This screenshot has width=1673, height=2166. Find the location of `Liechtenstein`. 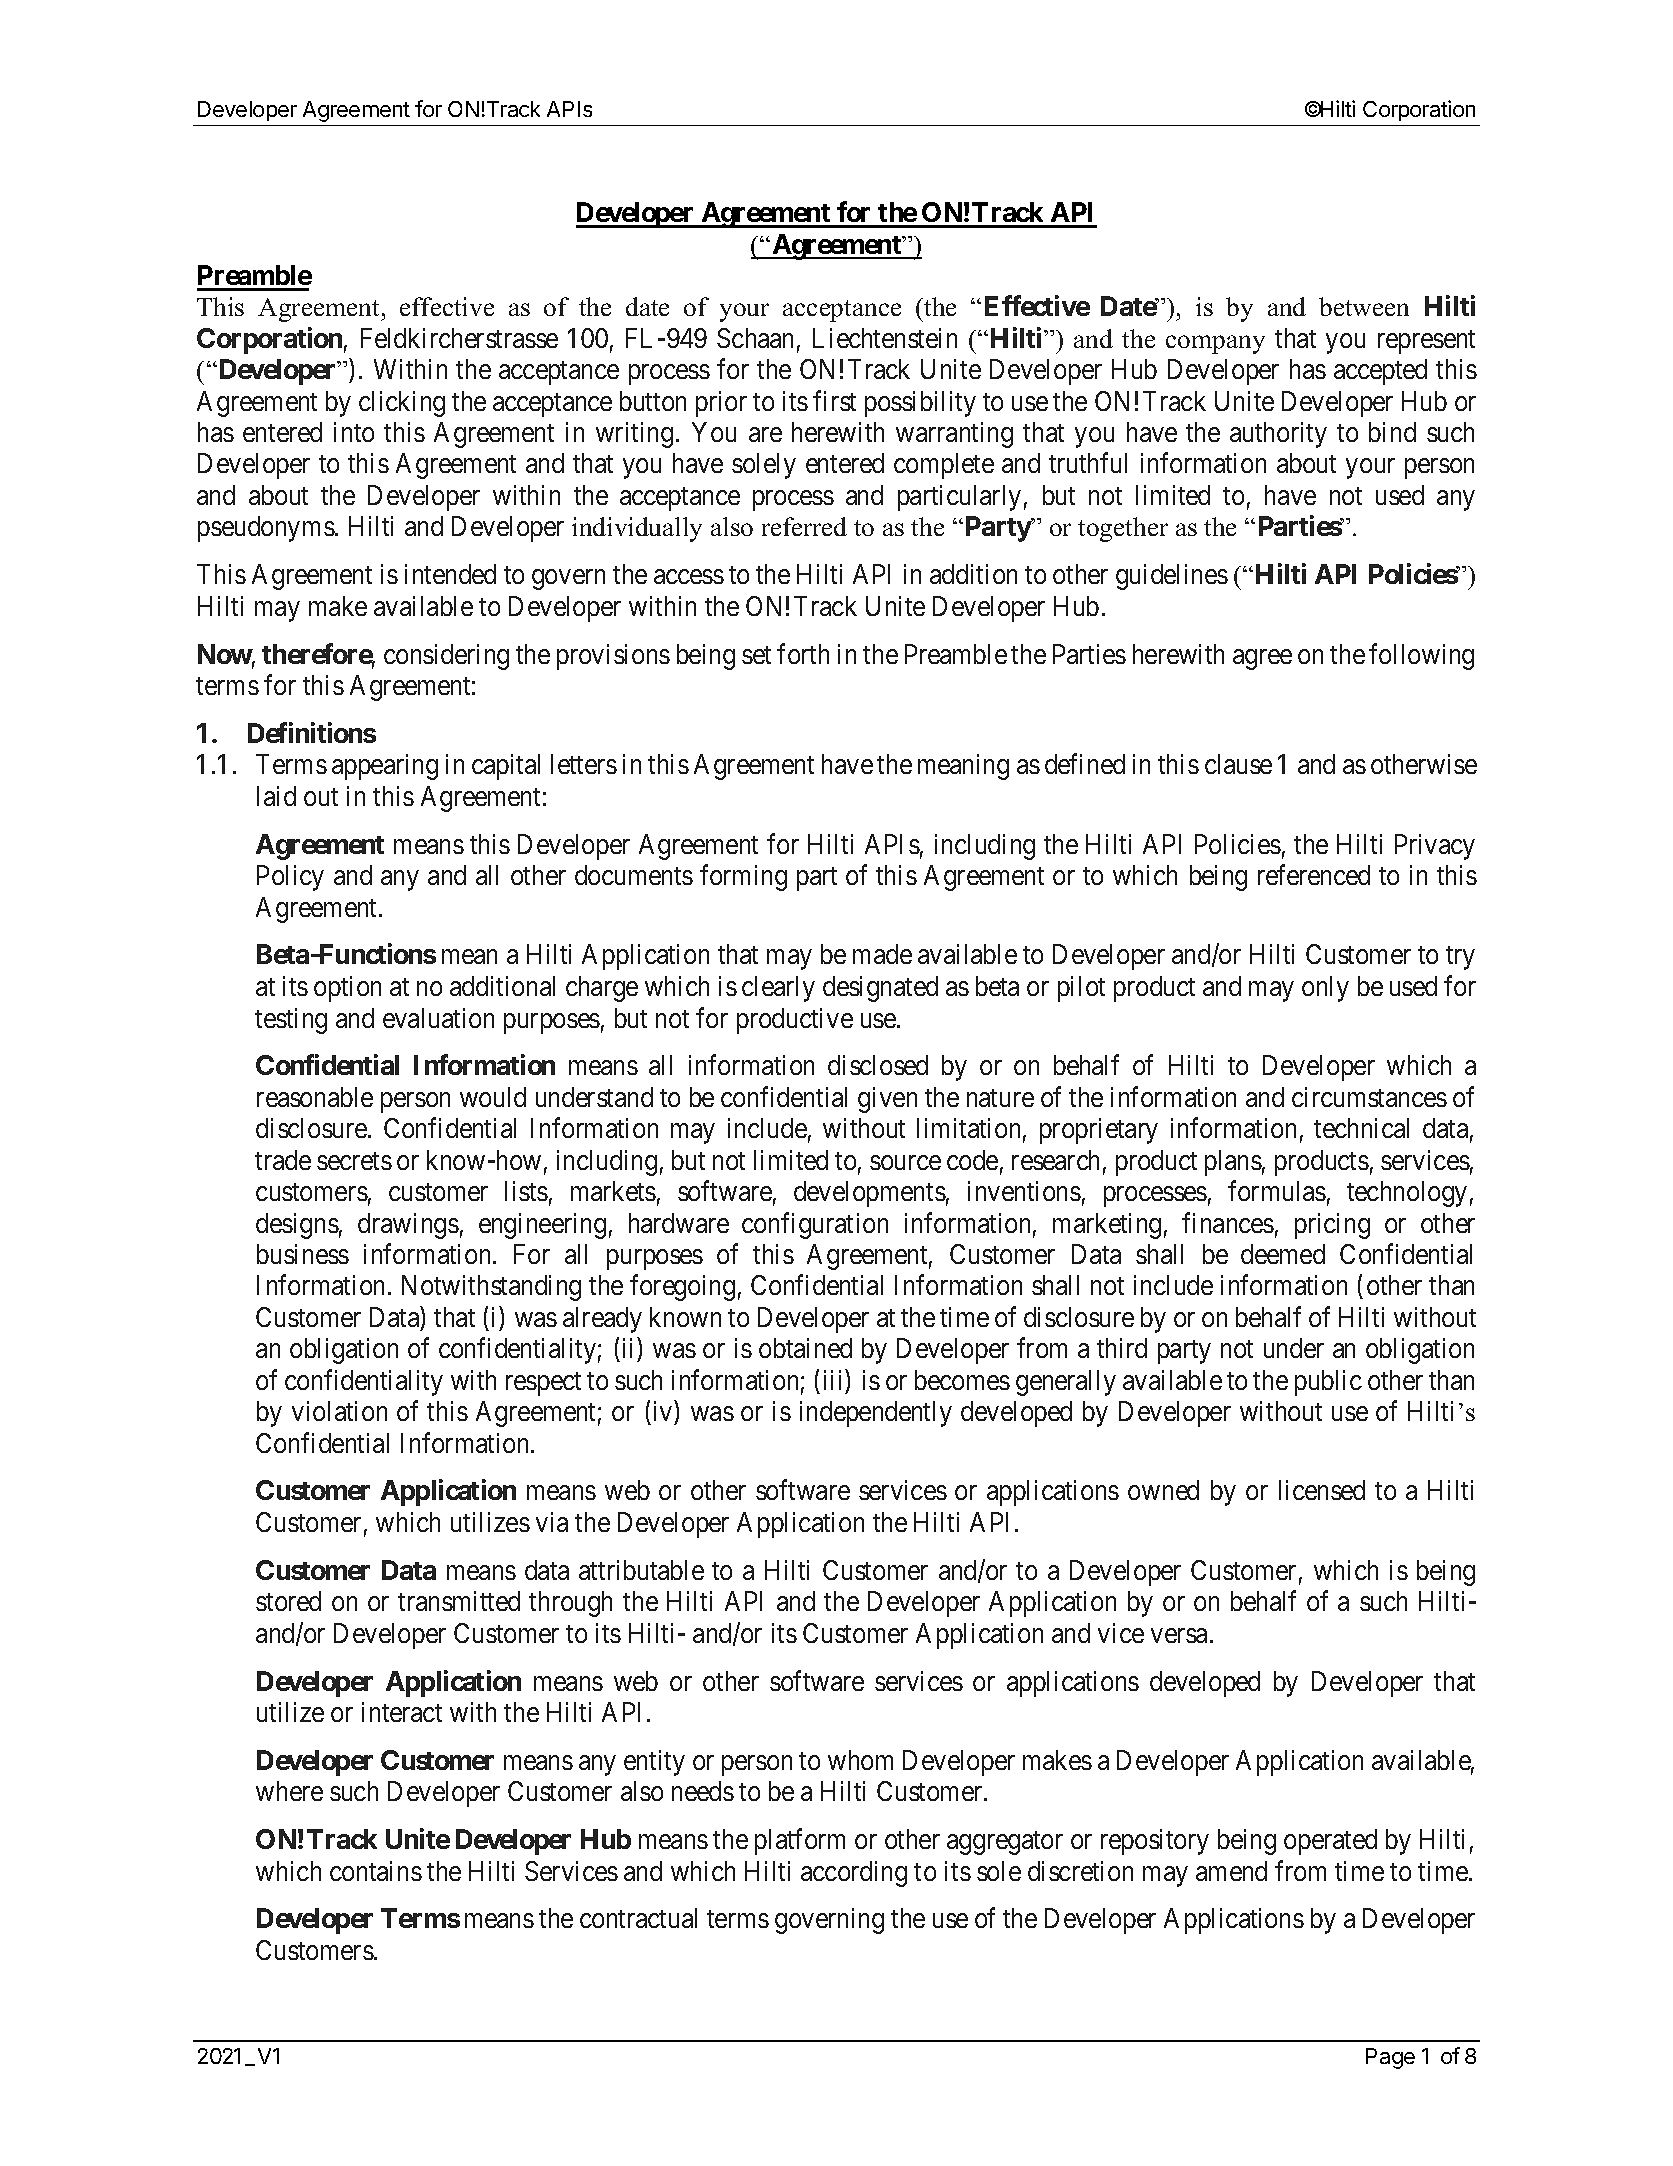

Liechtenstein is located at coordinates (885, 338).
